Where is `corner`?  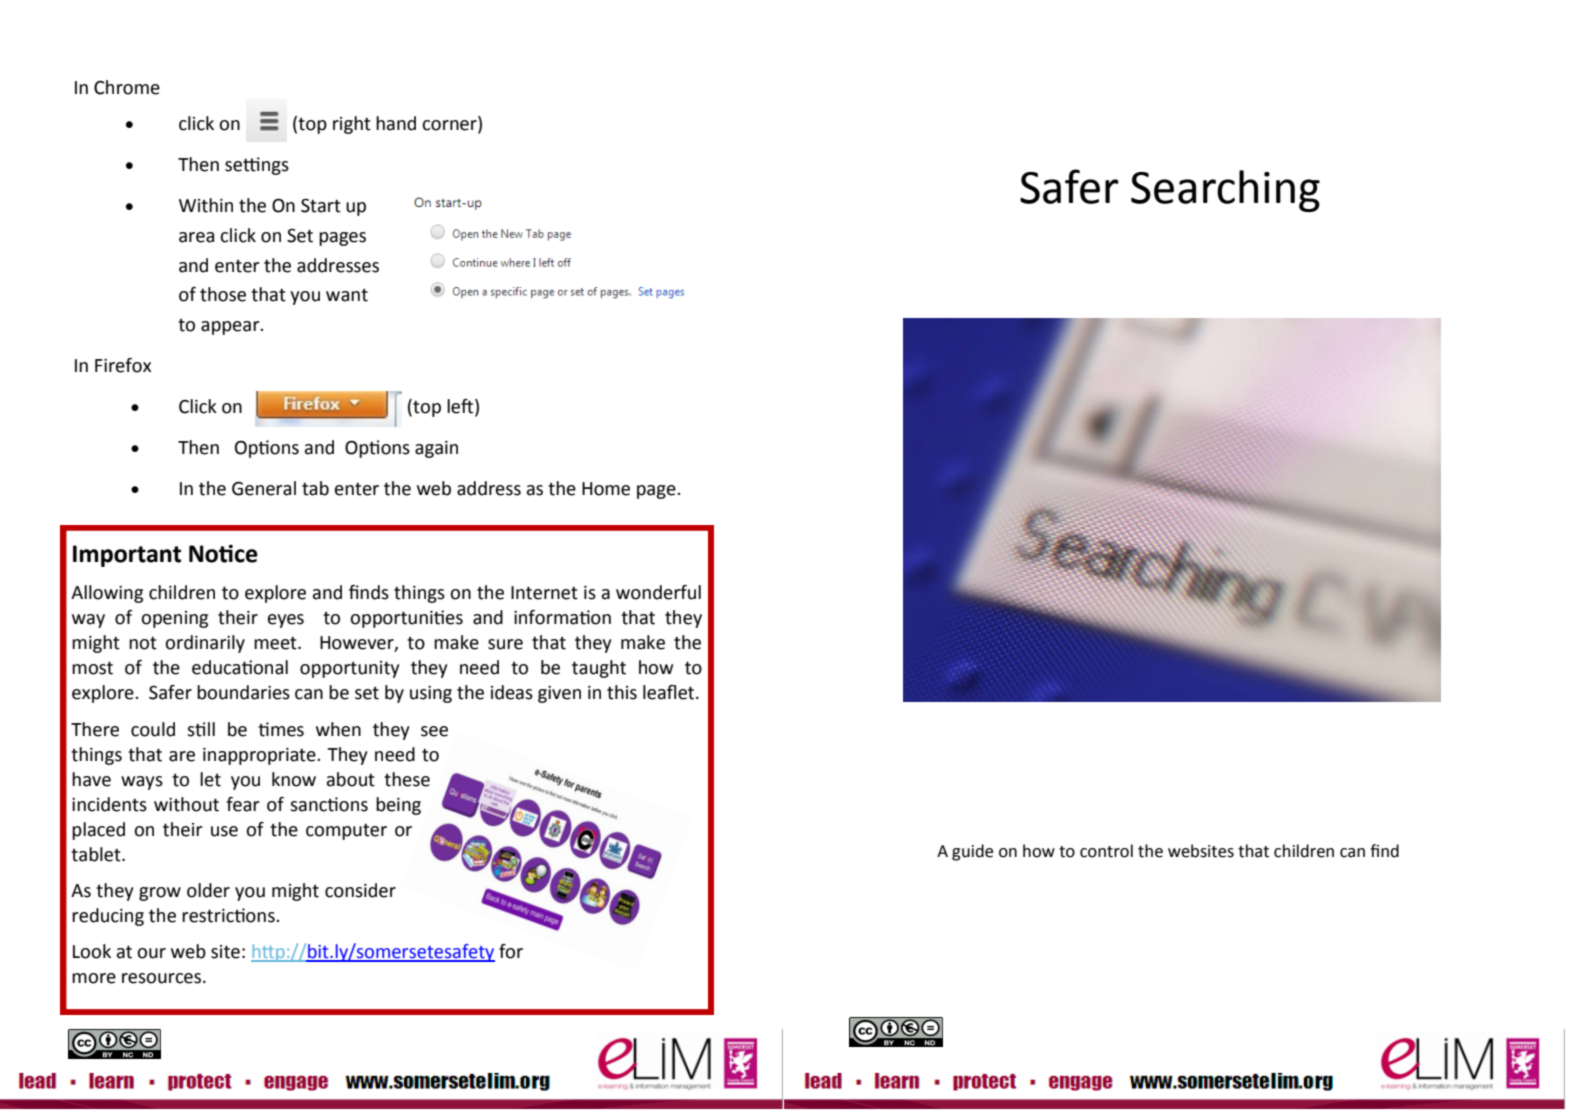 corner is located at coordinates (450, 126).
